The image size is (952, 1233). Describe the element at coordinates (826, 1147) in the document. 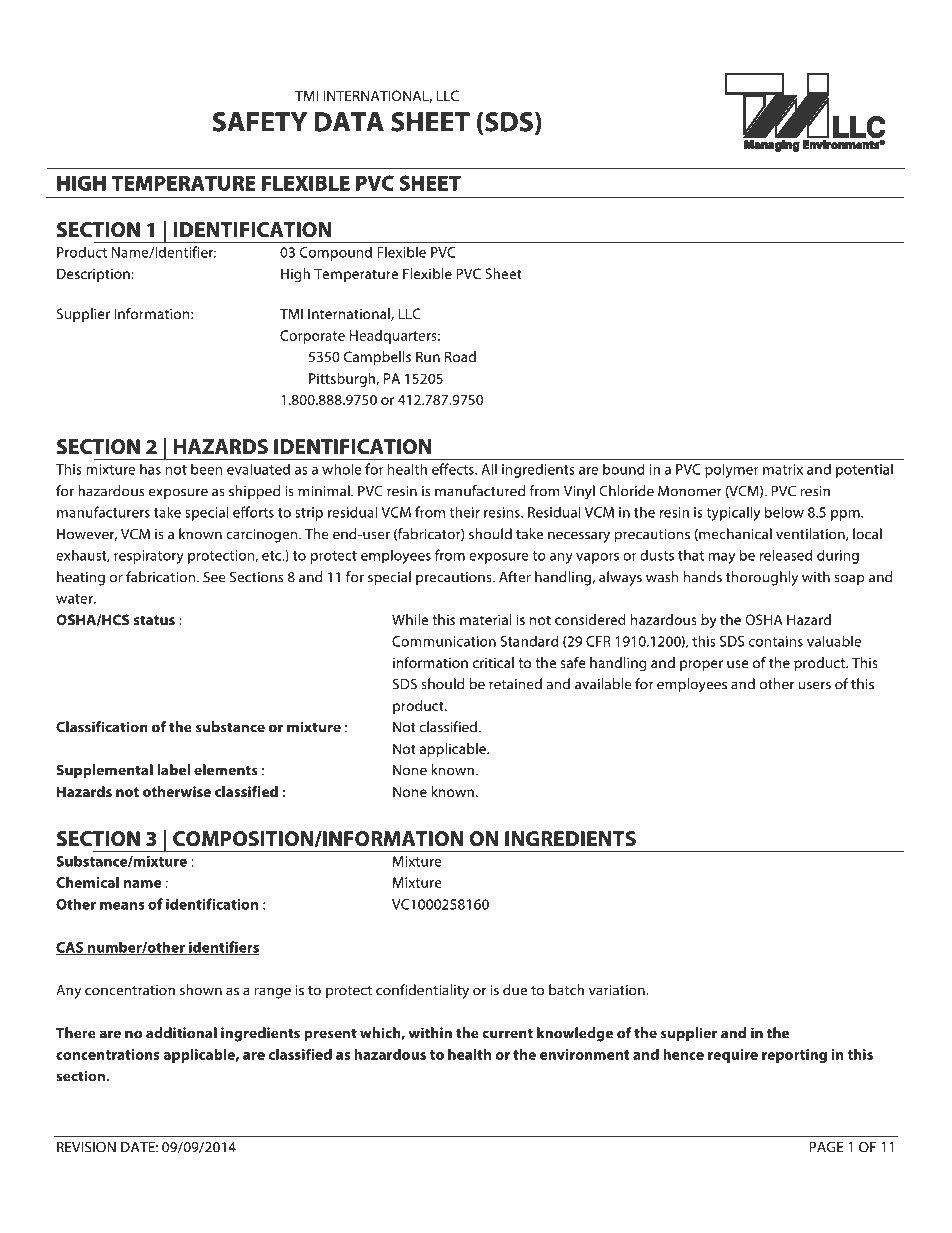

I see `PAGE` at that location.
